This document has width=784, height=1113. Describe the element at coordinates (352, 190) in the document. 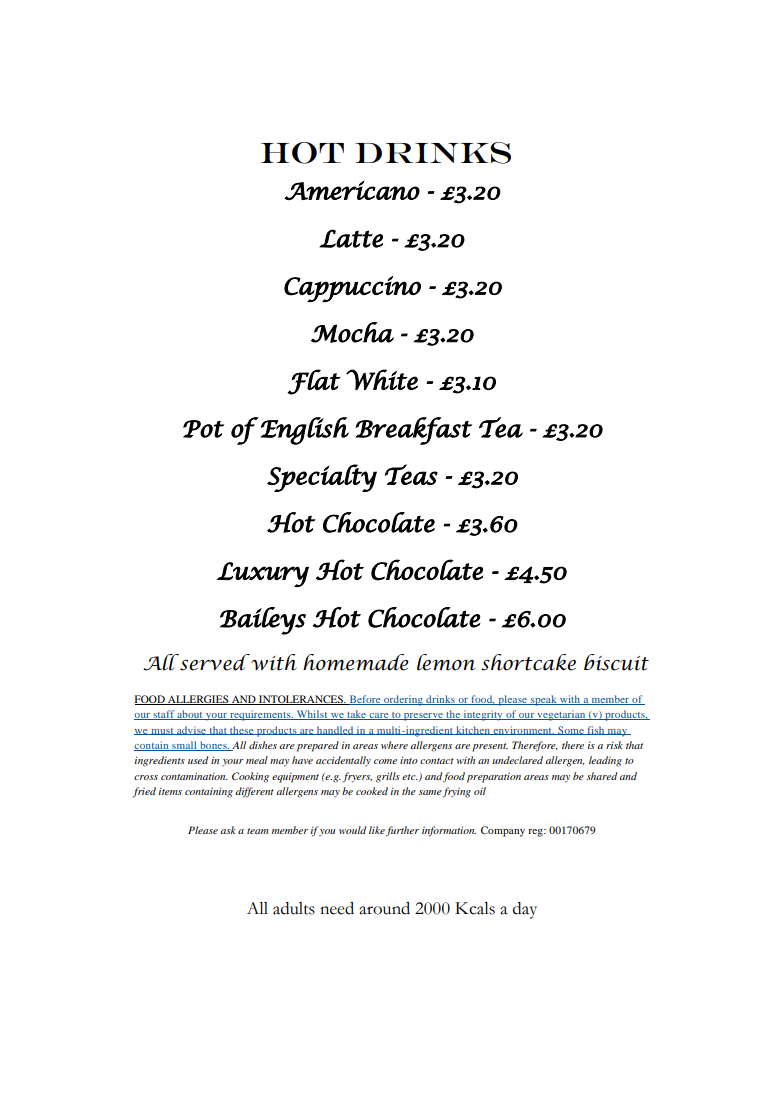

I see `Americano` at that location.
